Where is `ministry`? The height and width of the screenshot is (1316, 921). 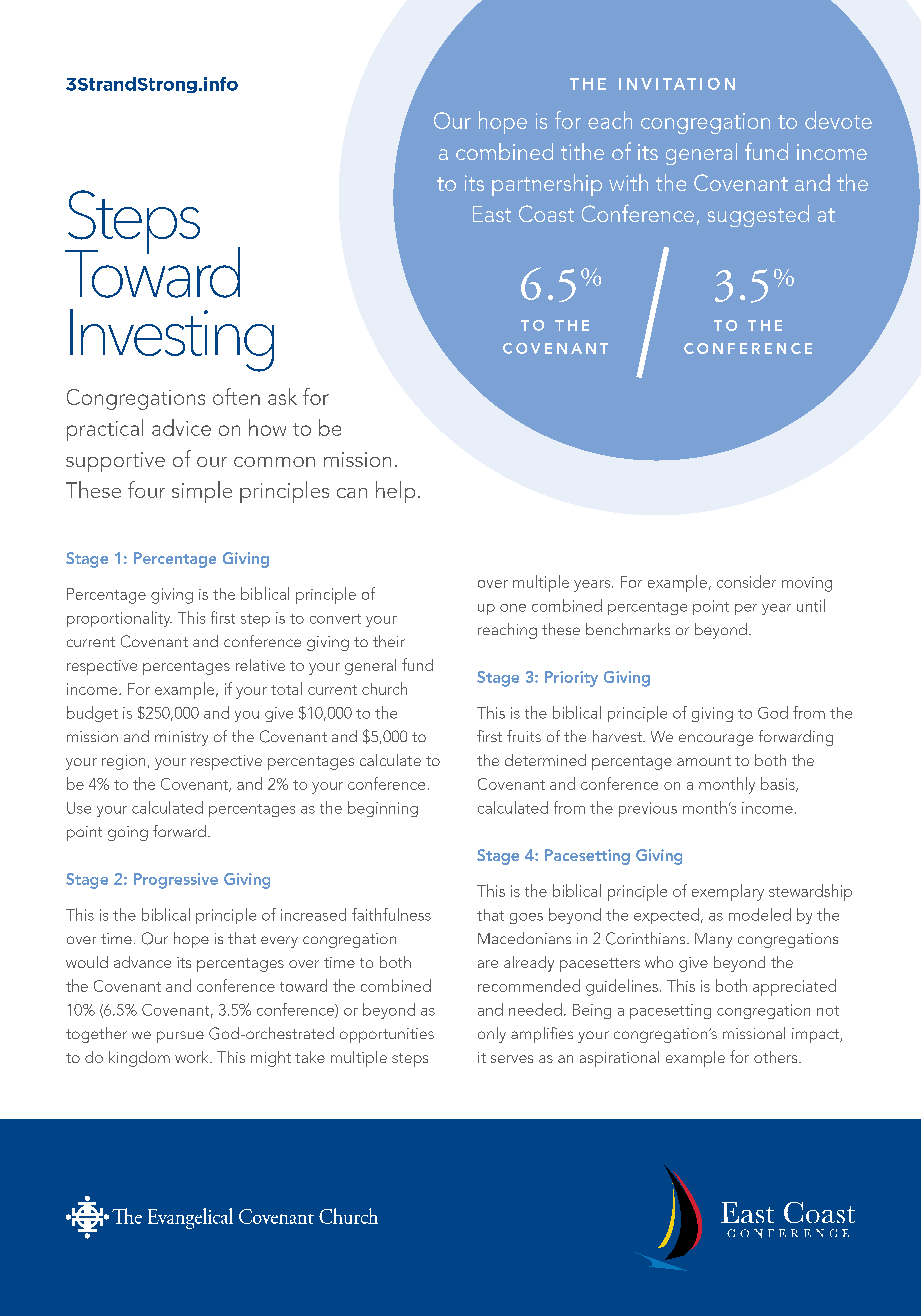
ministry is located at coordinates (181, 738).
